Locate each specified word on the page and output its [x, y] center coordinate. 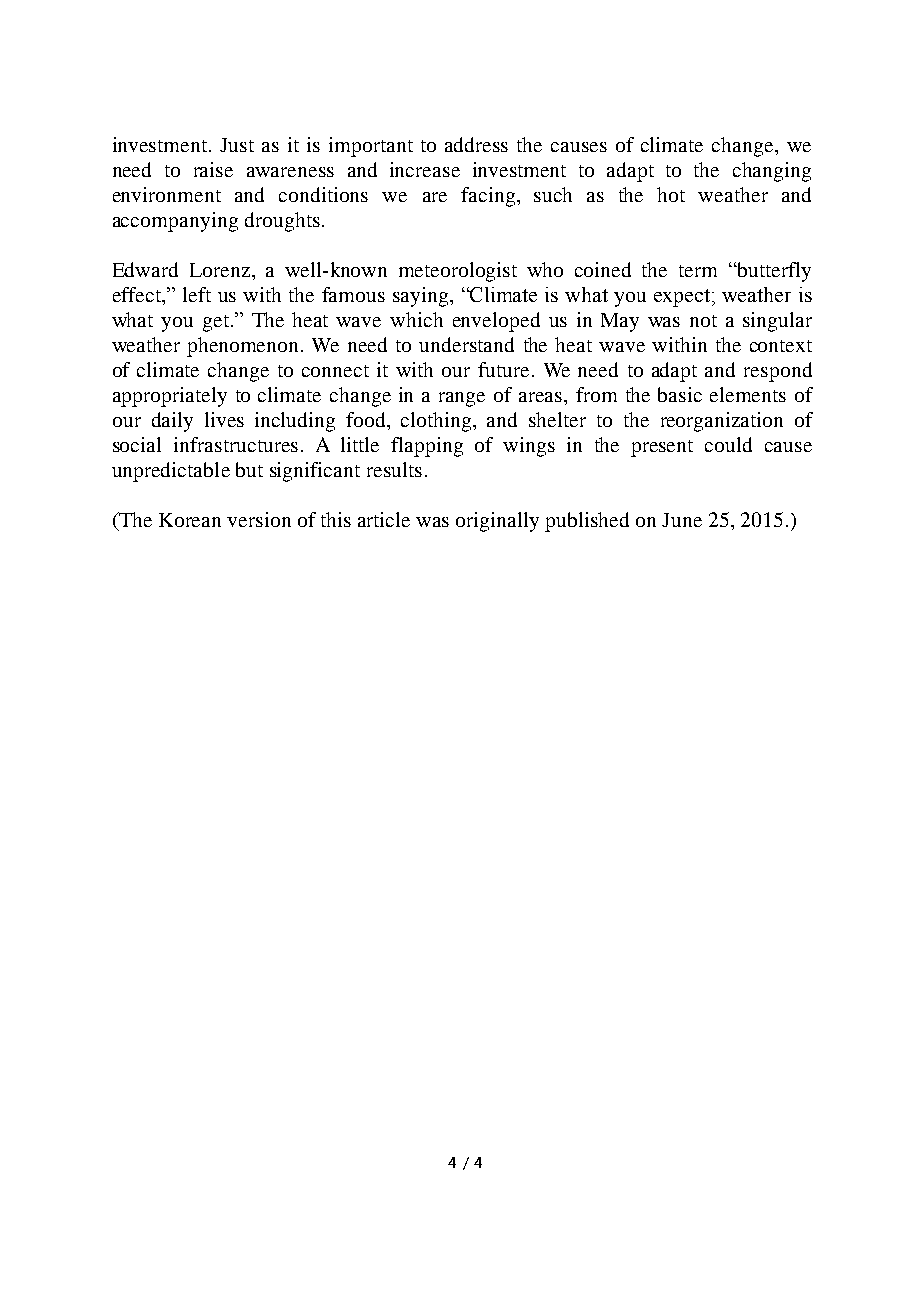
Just [237, 145]
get [216, 323]
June [682, 520]
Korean [190, 520]
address [476, 144]
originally [497, 522]
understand [466, 344]
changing [772, 172]
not [703, 321]
